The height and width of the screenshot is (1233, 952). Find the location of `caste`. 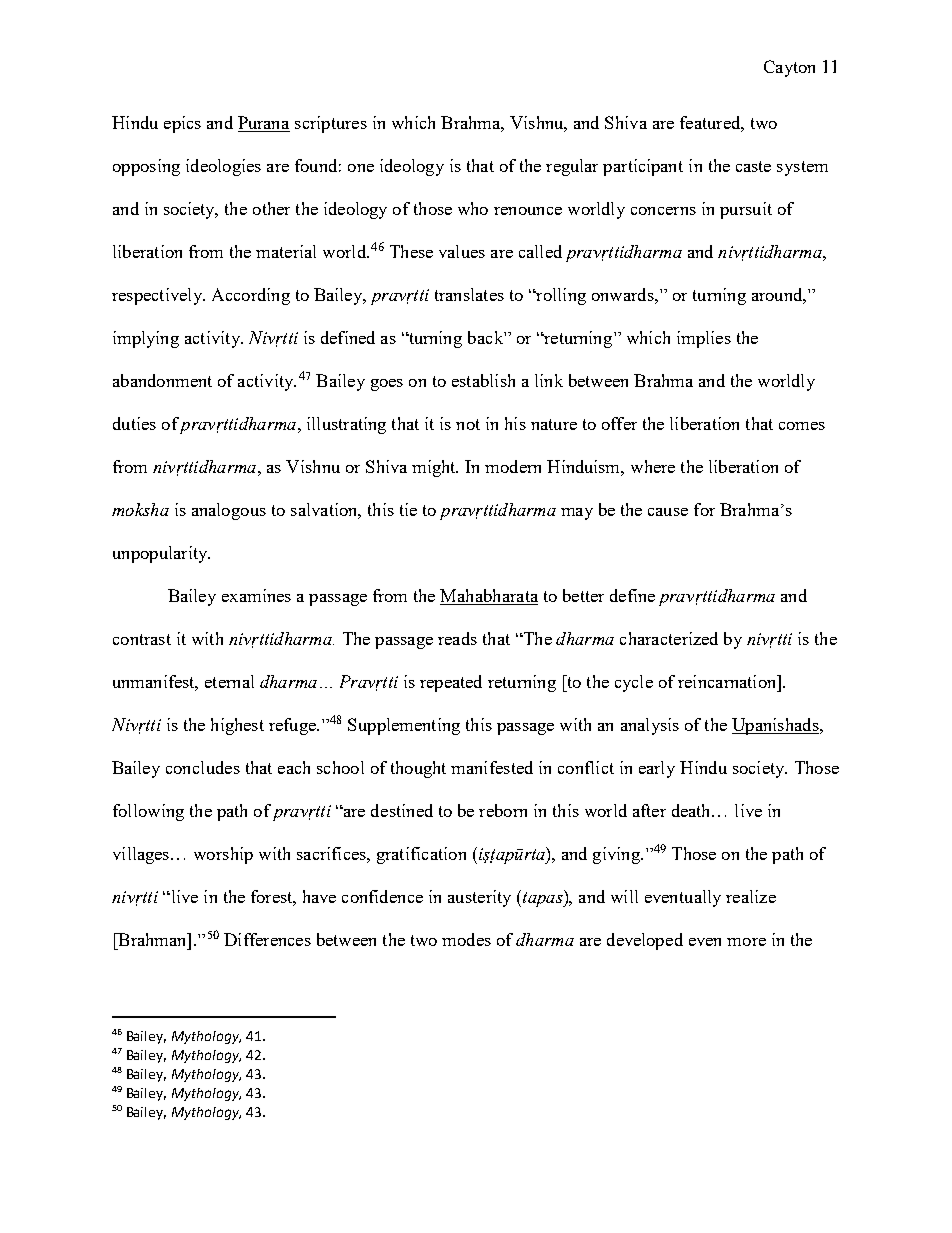

caste is located at coordinates (753, 166).
